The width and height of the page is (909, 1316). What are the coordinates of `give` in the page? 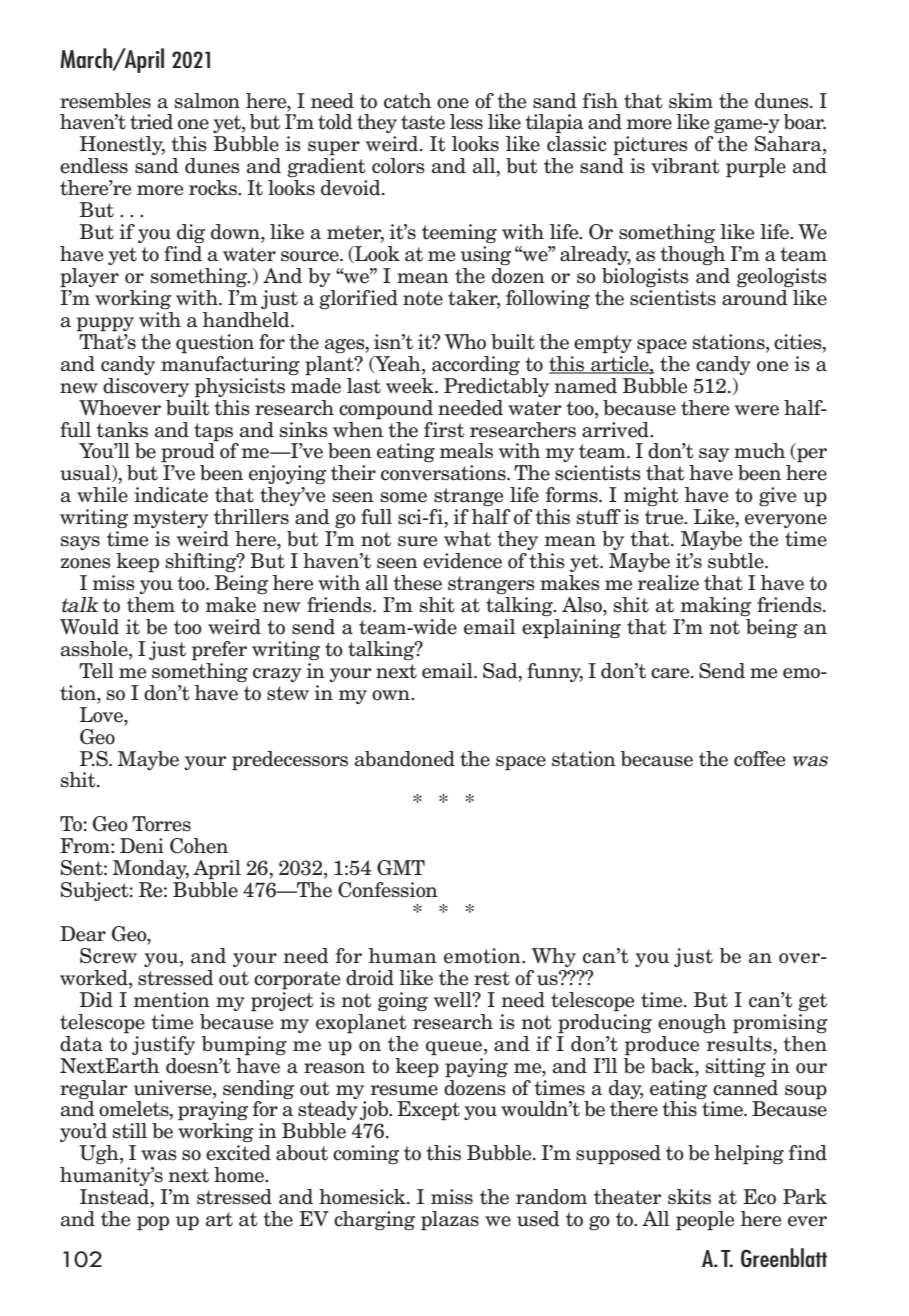 It's located at (777, 496).
